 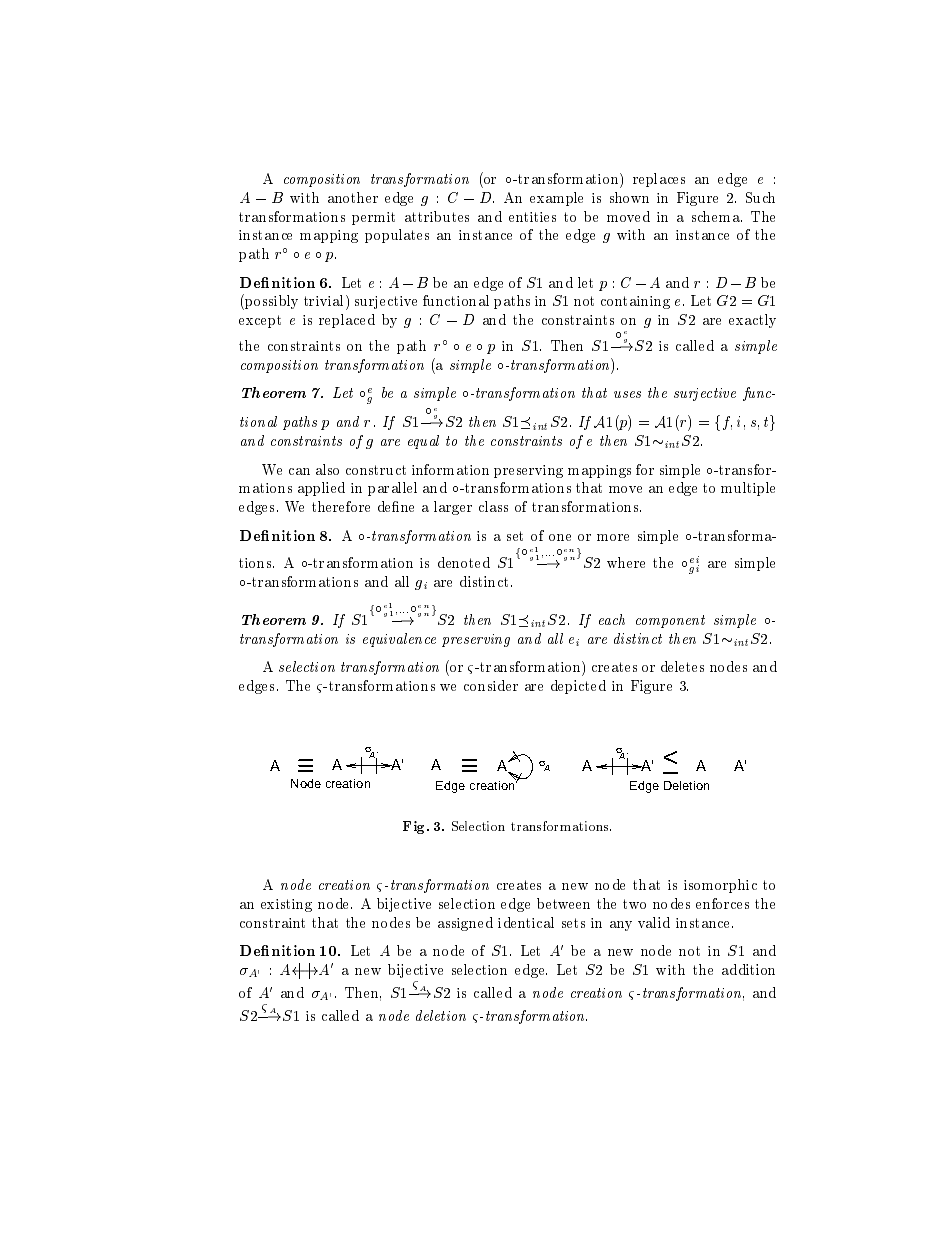 What do you see at coordinates (450, 469) in the screenshot?
I see `information` at bounding box center [450, 469].
